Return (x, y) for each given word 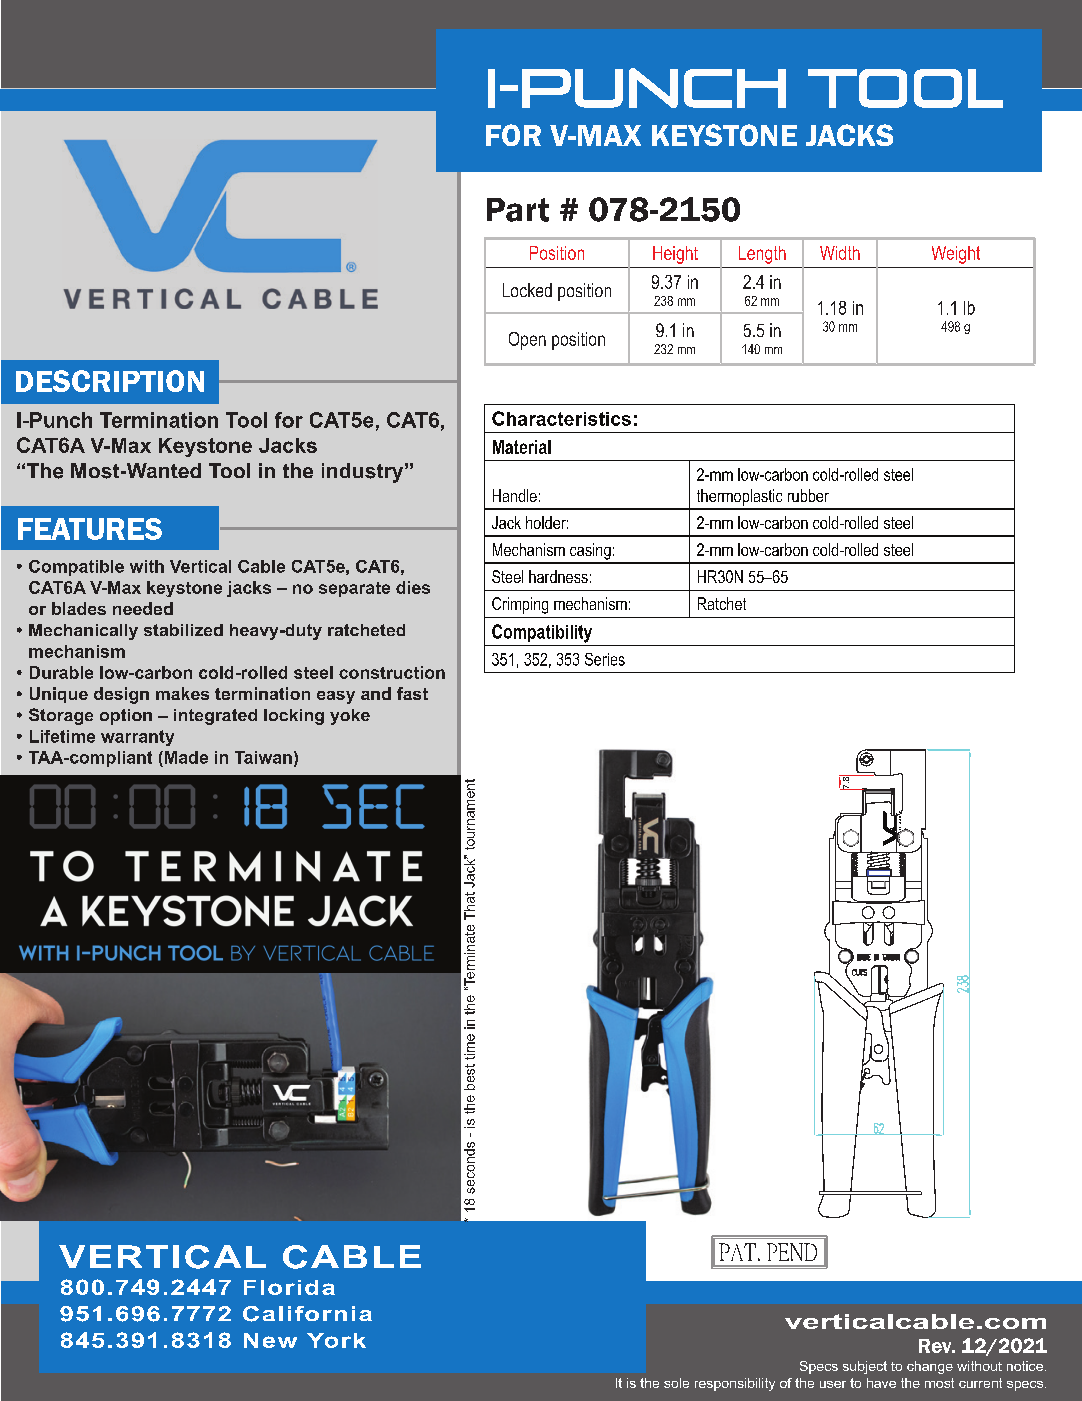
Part (518, 210)
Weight (956, 255)
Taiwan (263, 757)
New (270, 1340)
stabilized (183, 630)
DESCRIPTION (110, 381)
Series (605, 659)
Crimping (520, 605)
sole (676, 1383)
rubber (808, 495)
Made (185, 757)
